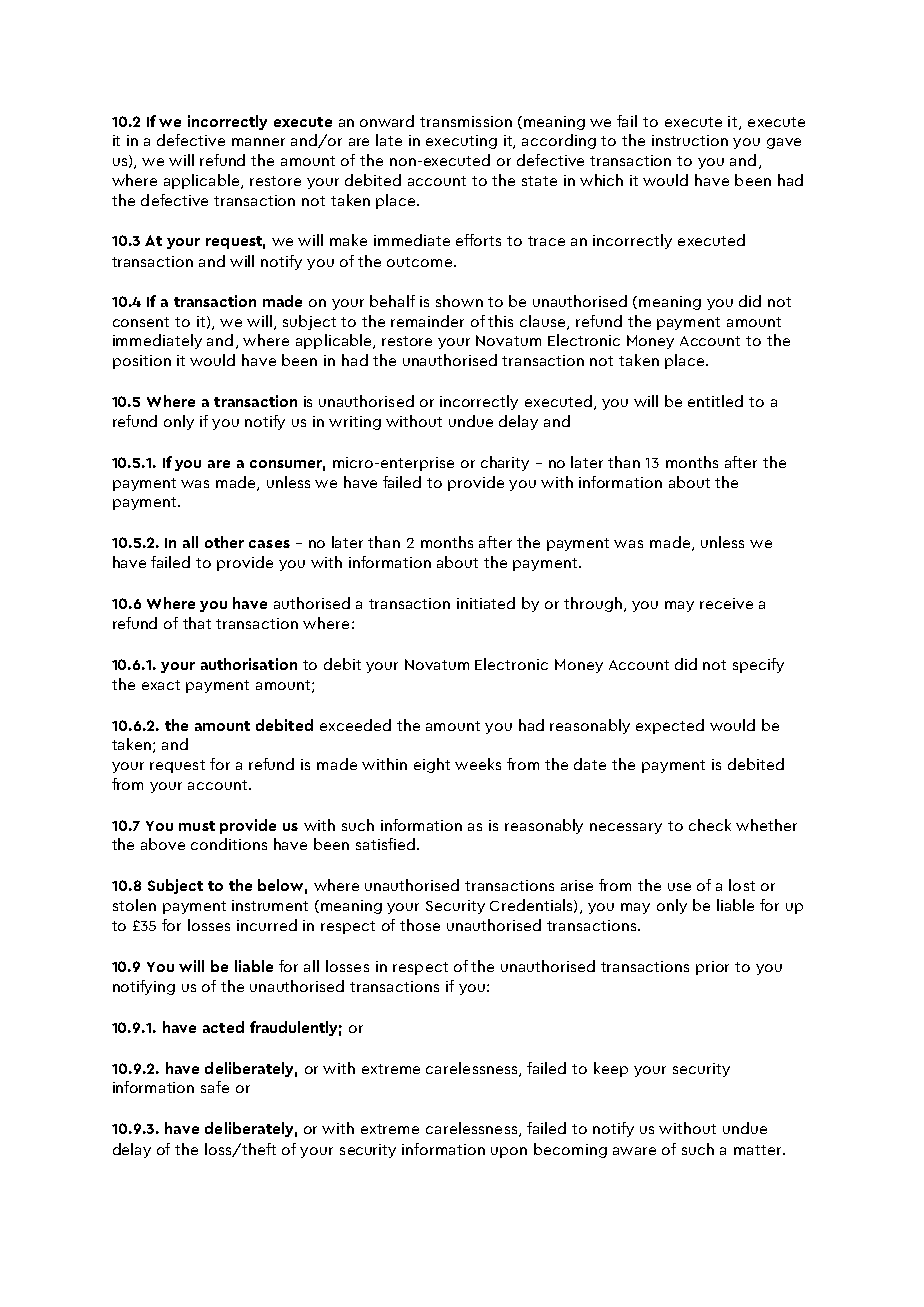 The image size is (924, 1307). I want to click on must, so click(197, 826).
